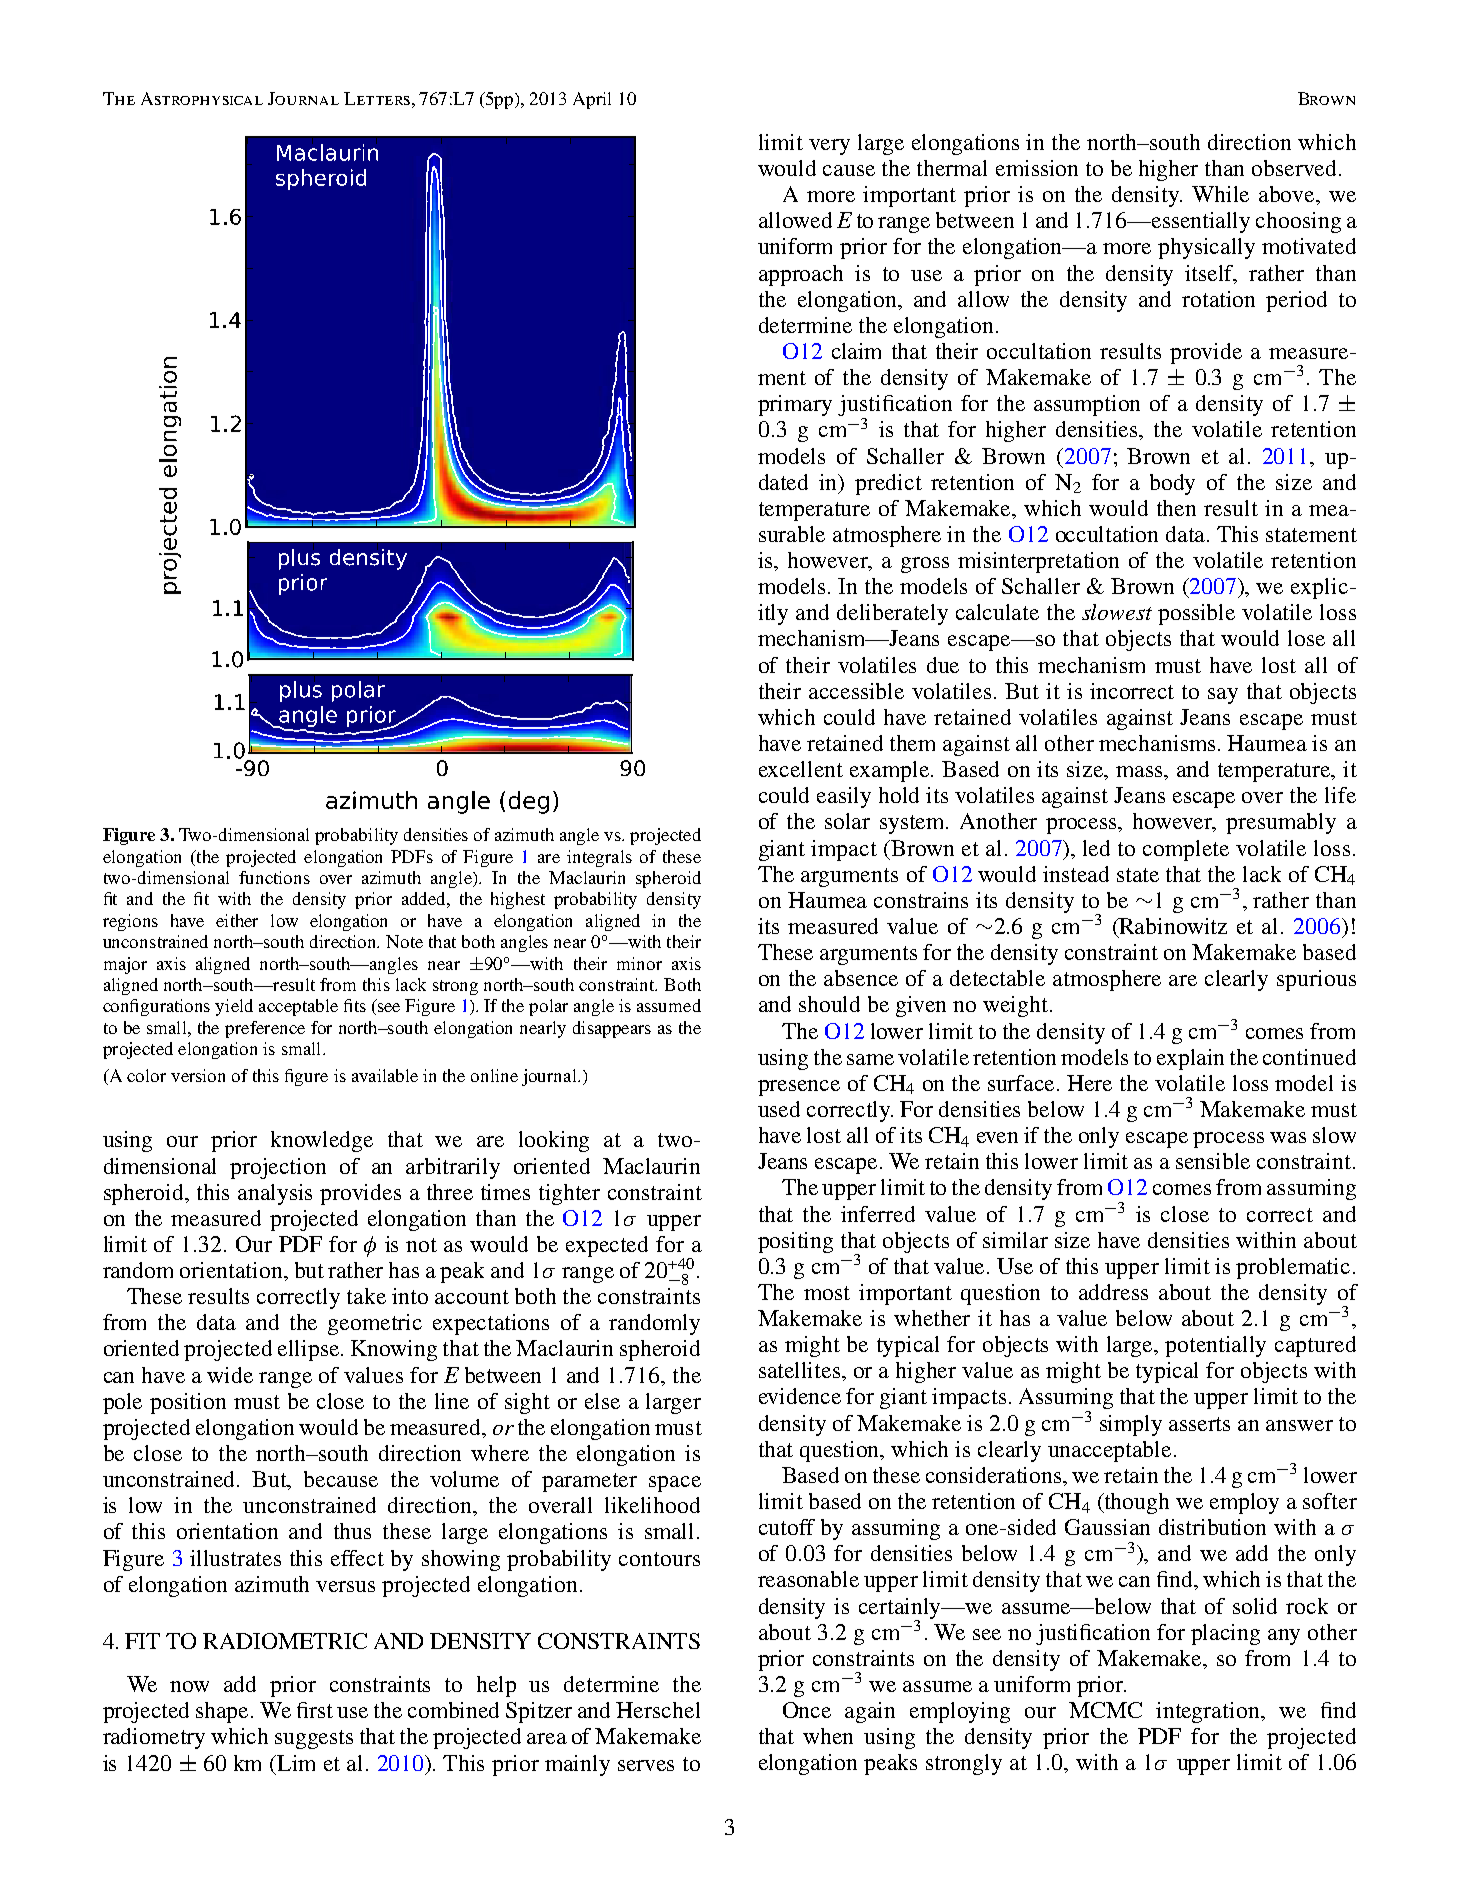 The height and width of the screenshot is (1889, 1459). What do you see at coordinates (1220, 194) in the screenshot?
I see `While` at bounding box center [1220, 194].
